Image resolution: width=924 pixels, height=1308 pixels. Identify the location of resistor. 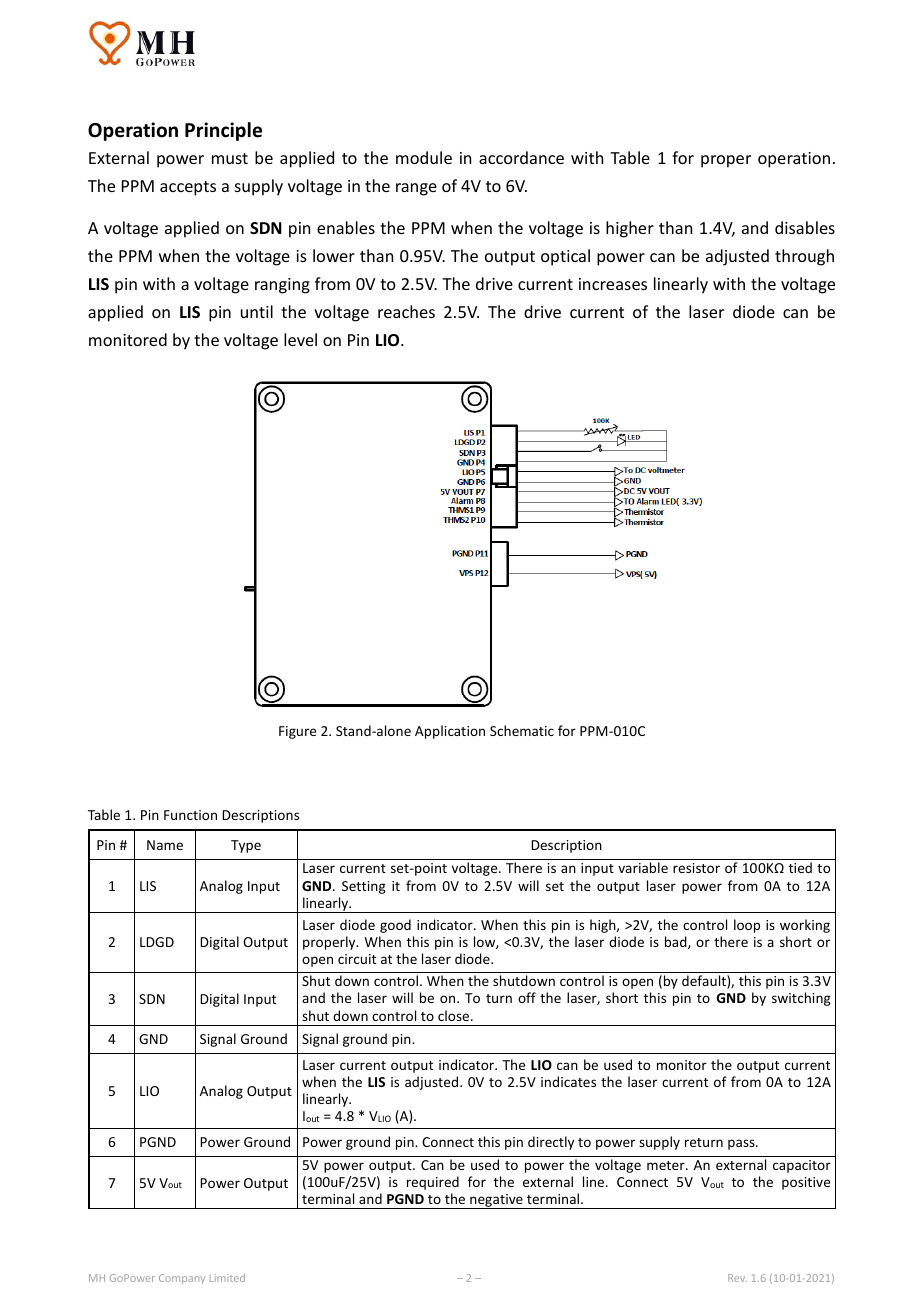
(696, 868).
